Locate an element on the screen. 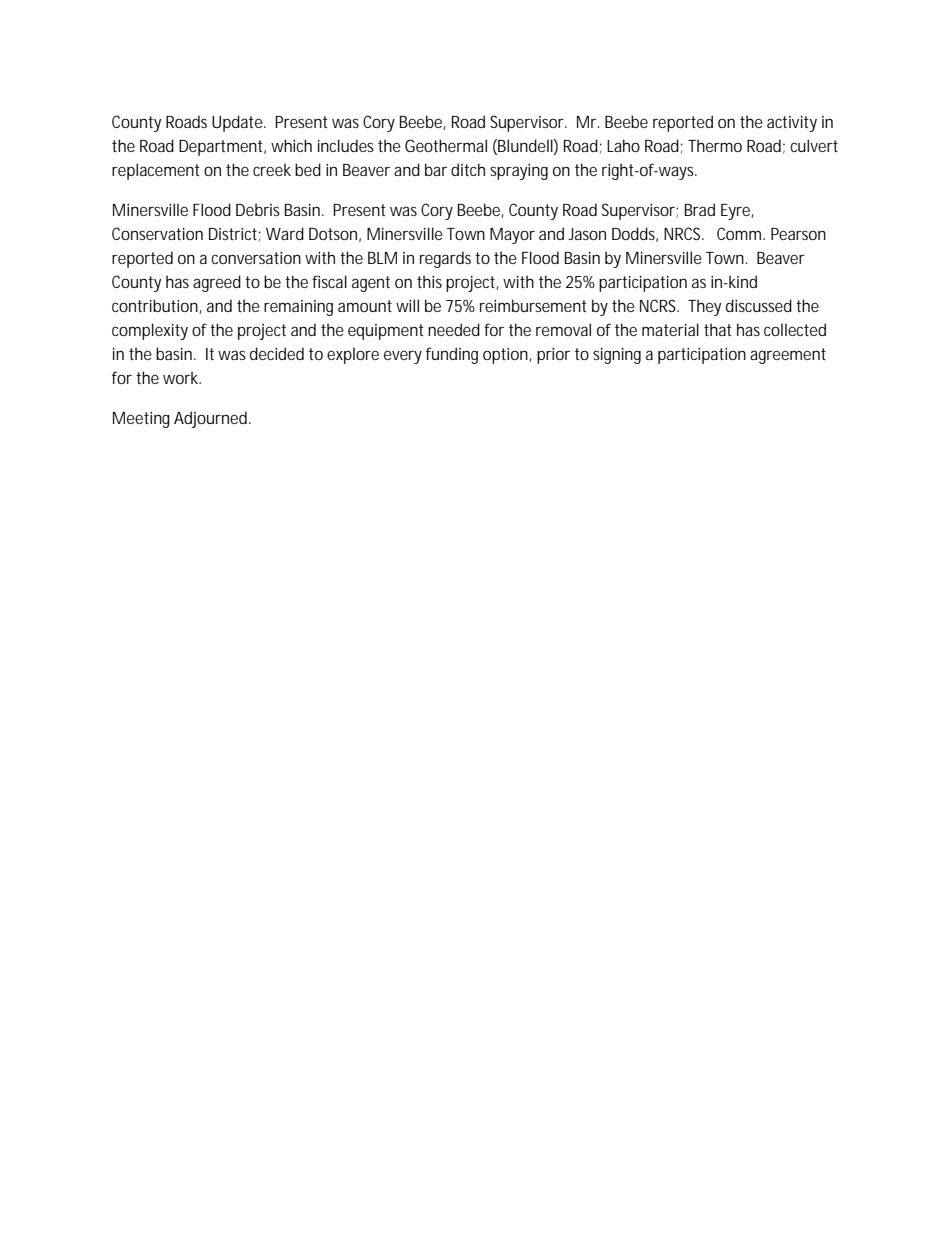 This screenshot has width=952, height=1233. Update is located at coordinates (239, 123).
